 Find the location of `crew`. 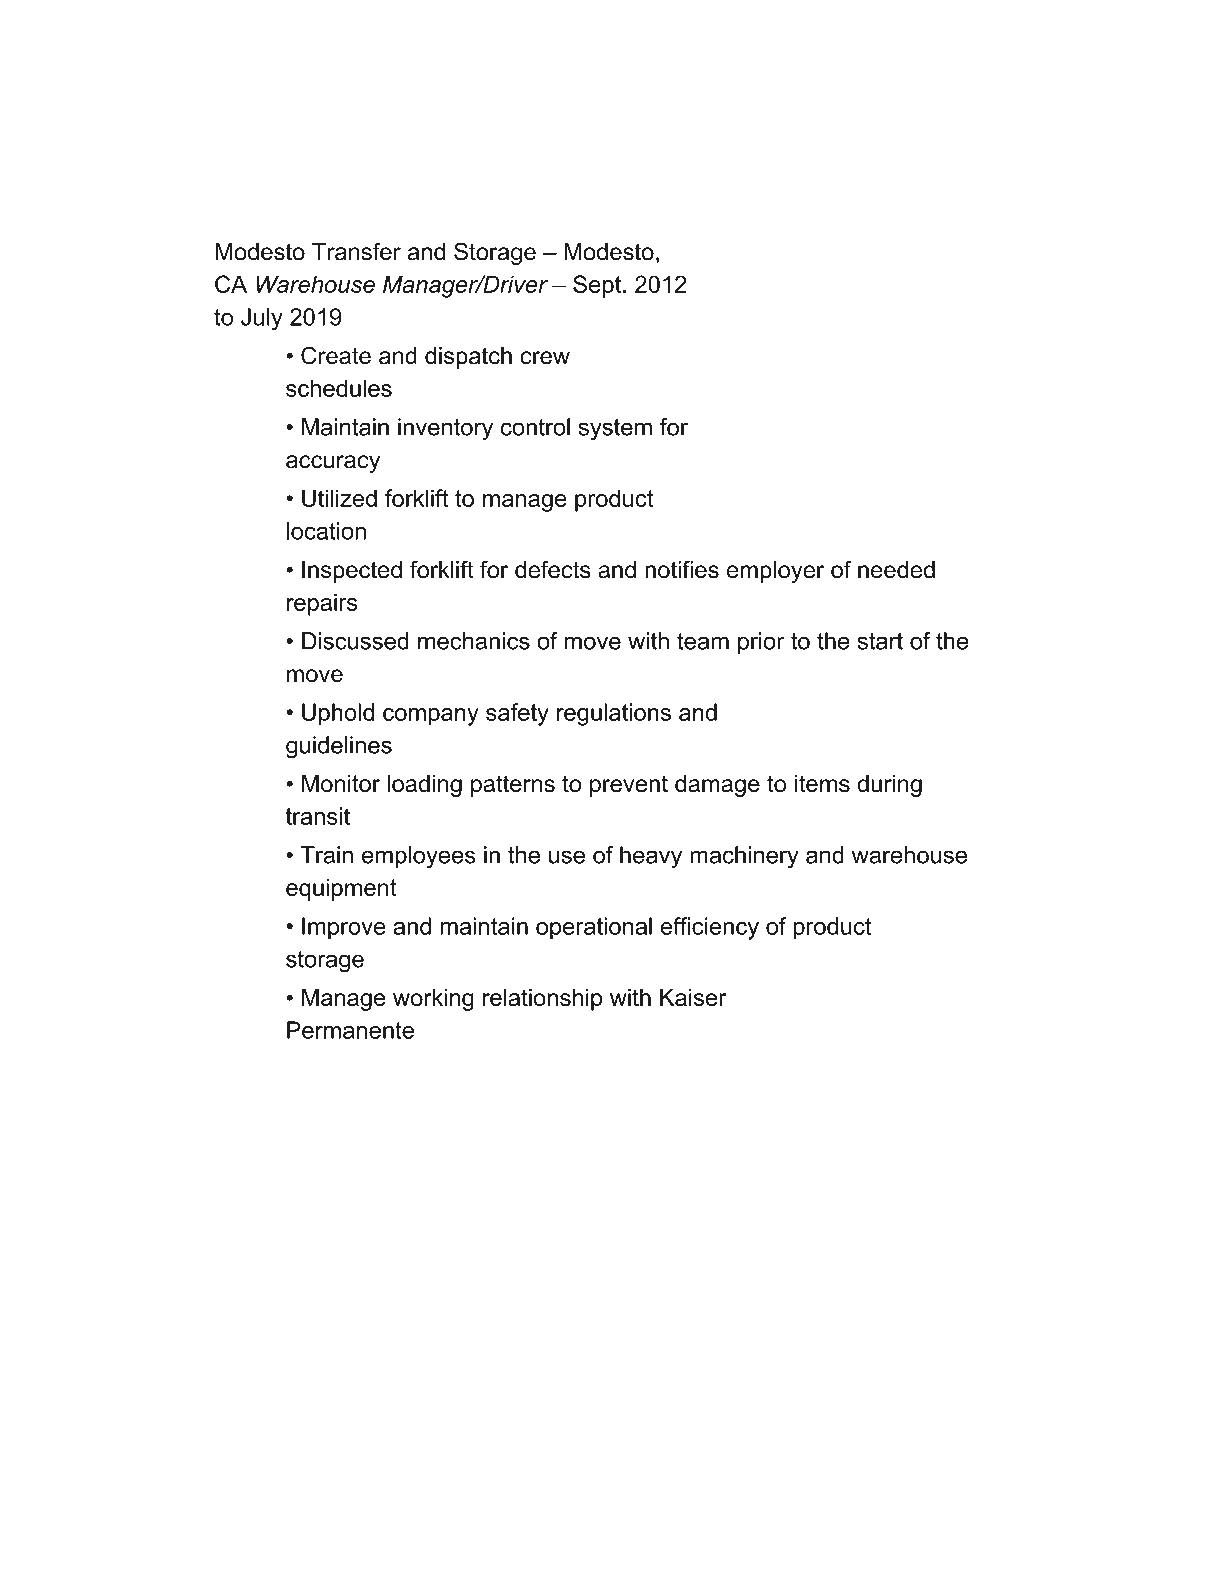

crew is located at coordinates (545, 358).
